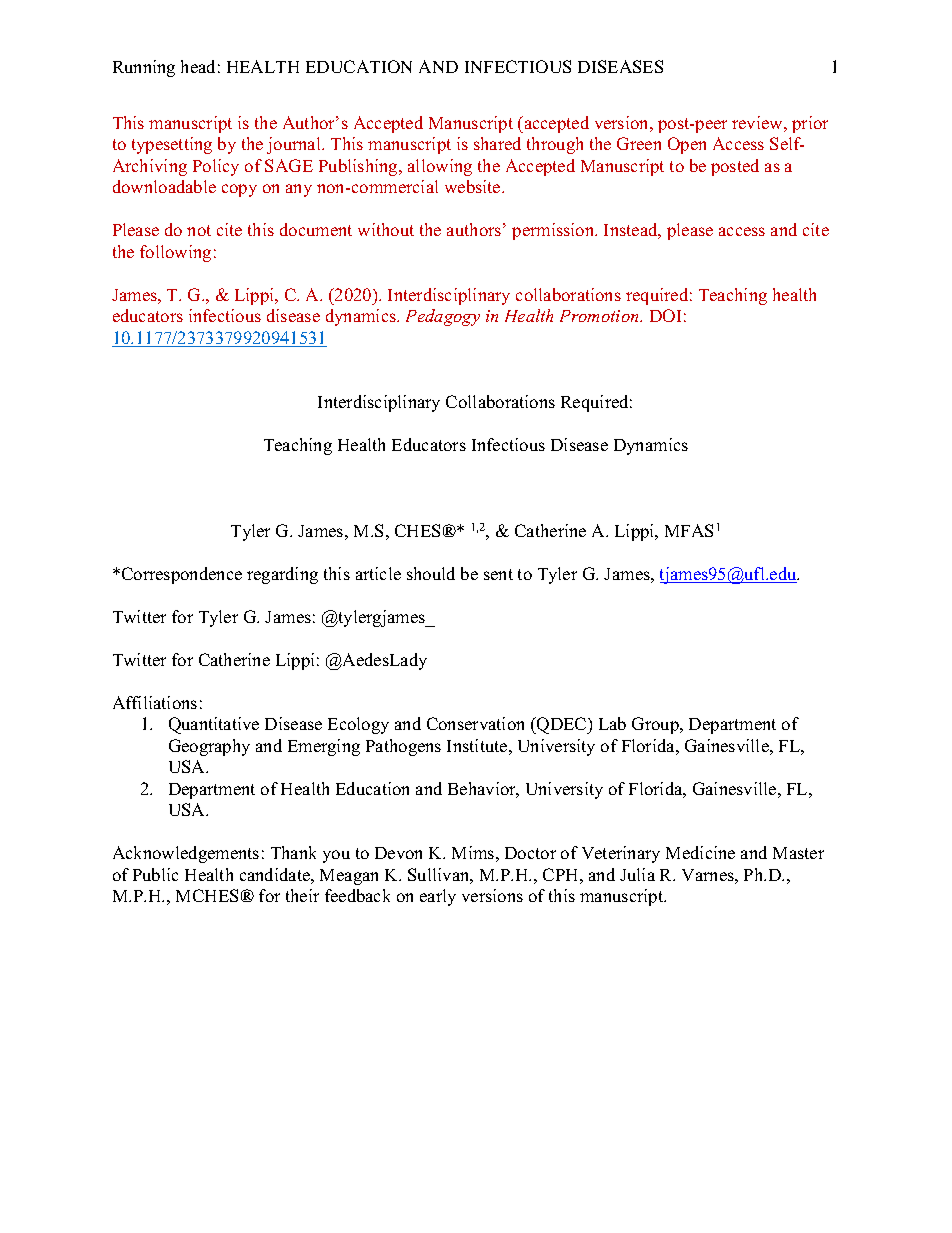 This screenshot has height=1233, width=952. Describe the element at coordinates (214, 725) in the screenshot. I see `Quantitative` at that location.
